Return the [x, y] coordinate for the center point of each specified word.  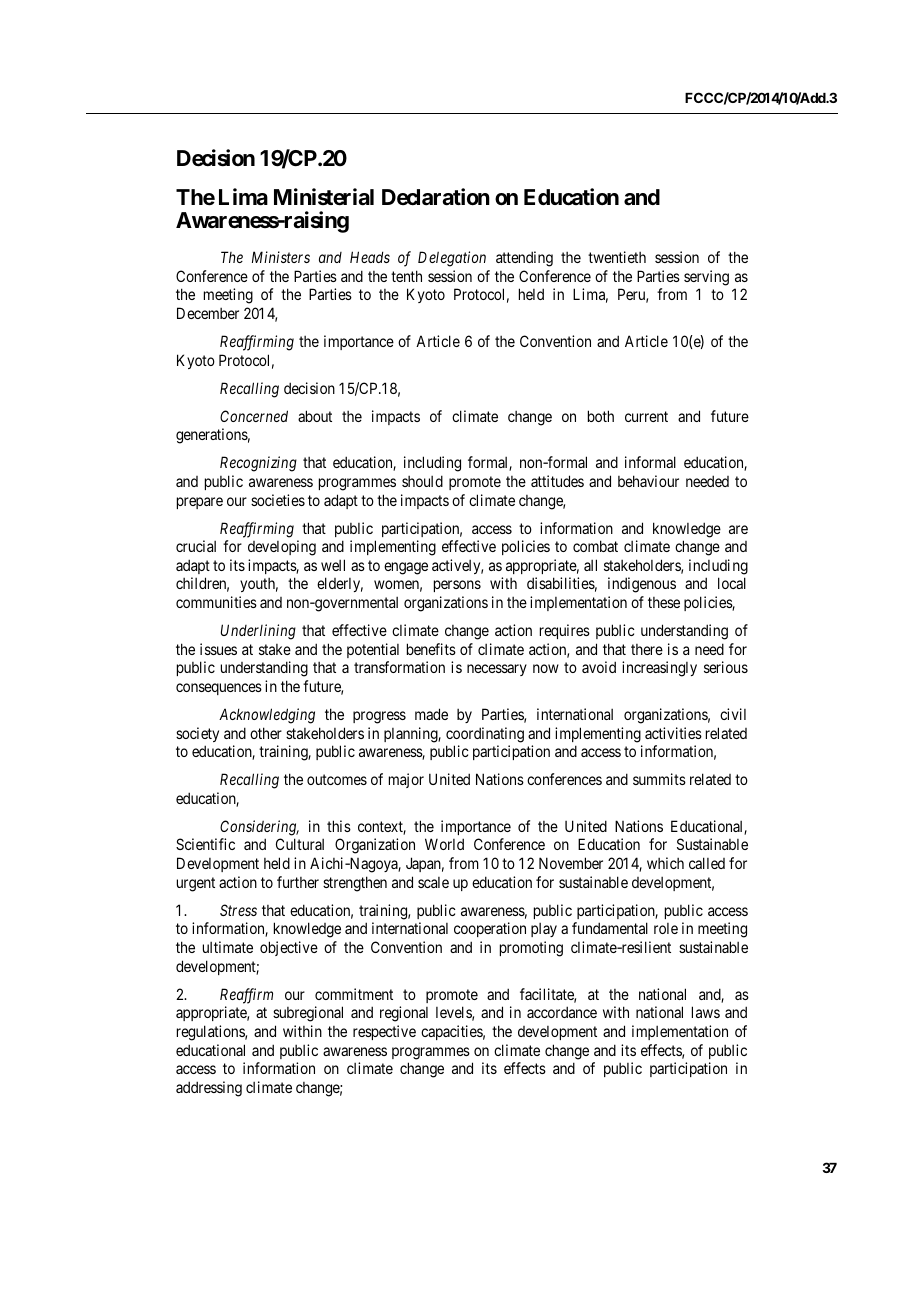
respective [384, 1032]
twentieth [617, 257]
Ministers [281, 257]
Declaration [436, 197]
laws [706, 1012]
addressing [209, 1089]
